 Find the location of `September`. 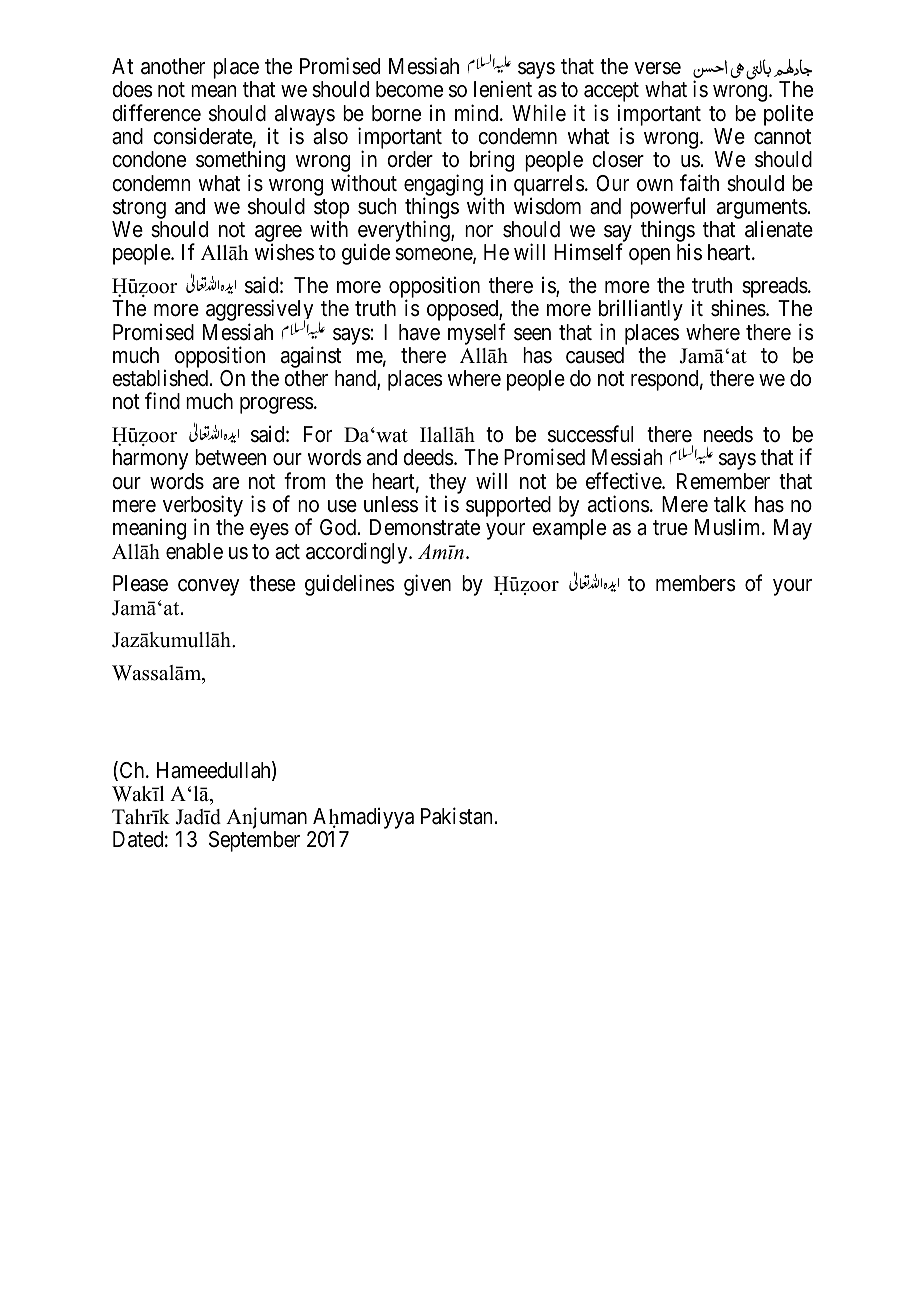

September is located at coordinates (254, 841).
